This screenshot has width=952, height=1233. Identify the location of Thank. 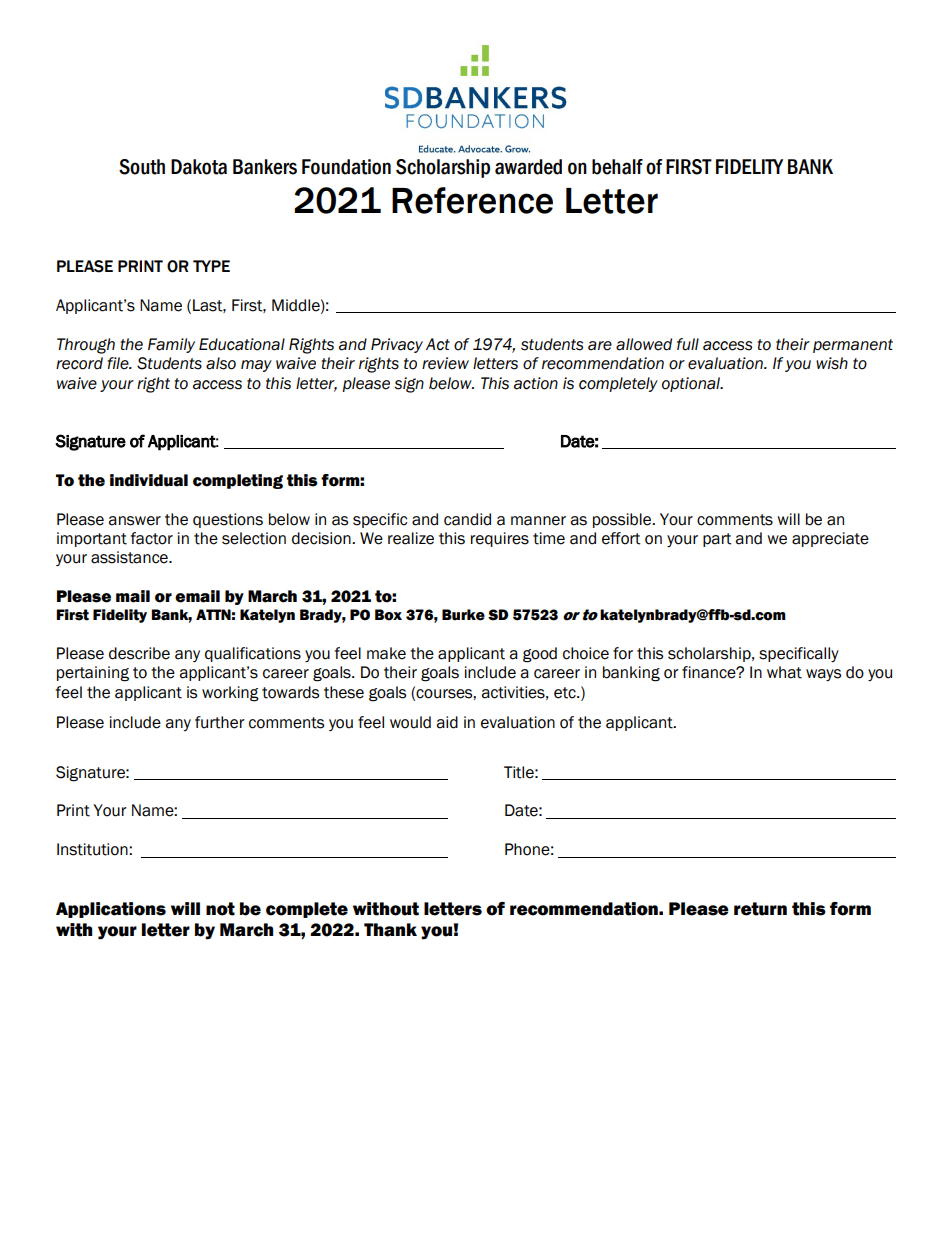
(390, 930).
